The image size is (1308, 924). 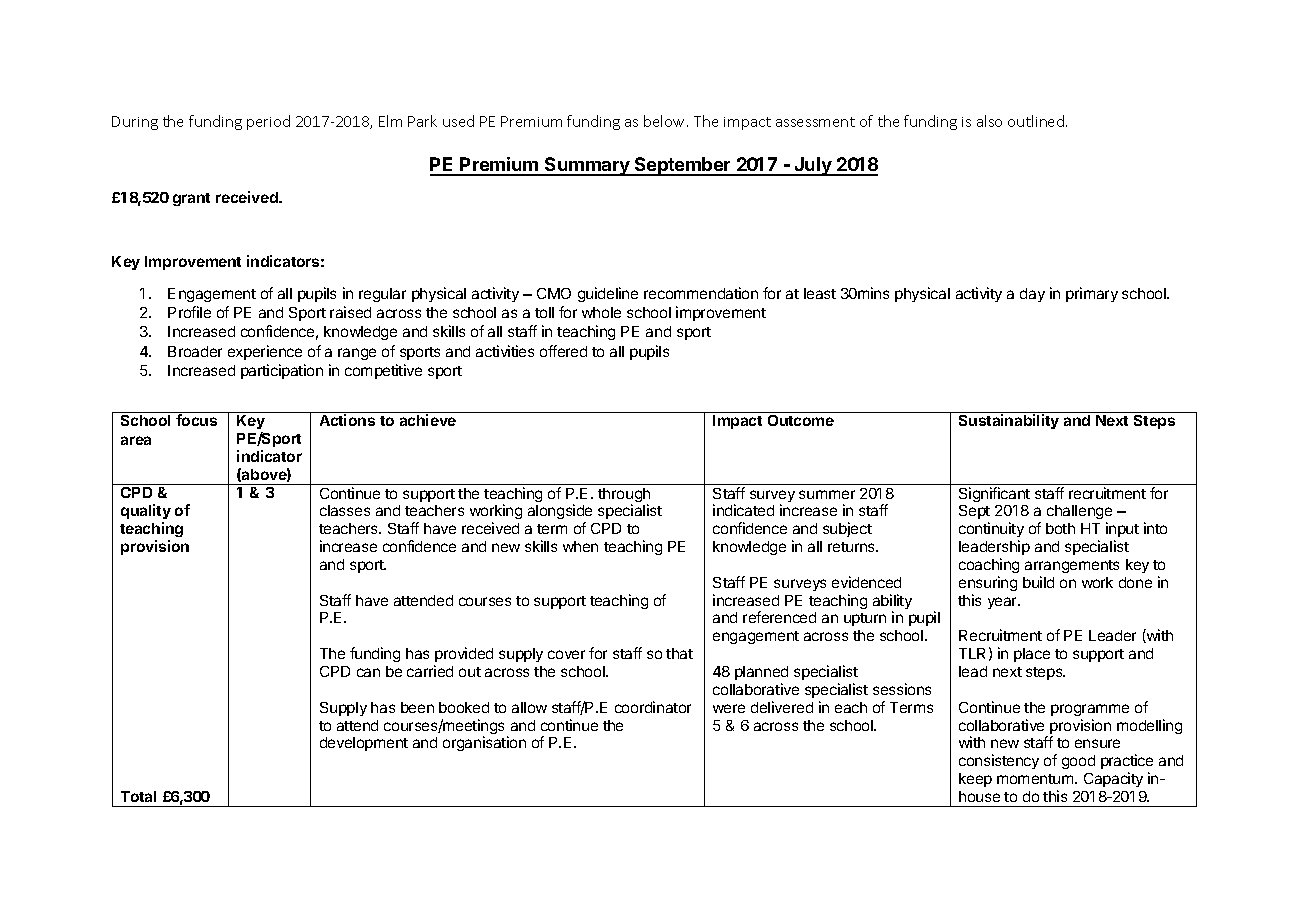 What do you see at coordinates (268, 122) in the screenshot?
I see `period` at bounding box center [268, 122].
